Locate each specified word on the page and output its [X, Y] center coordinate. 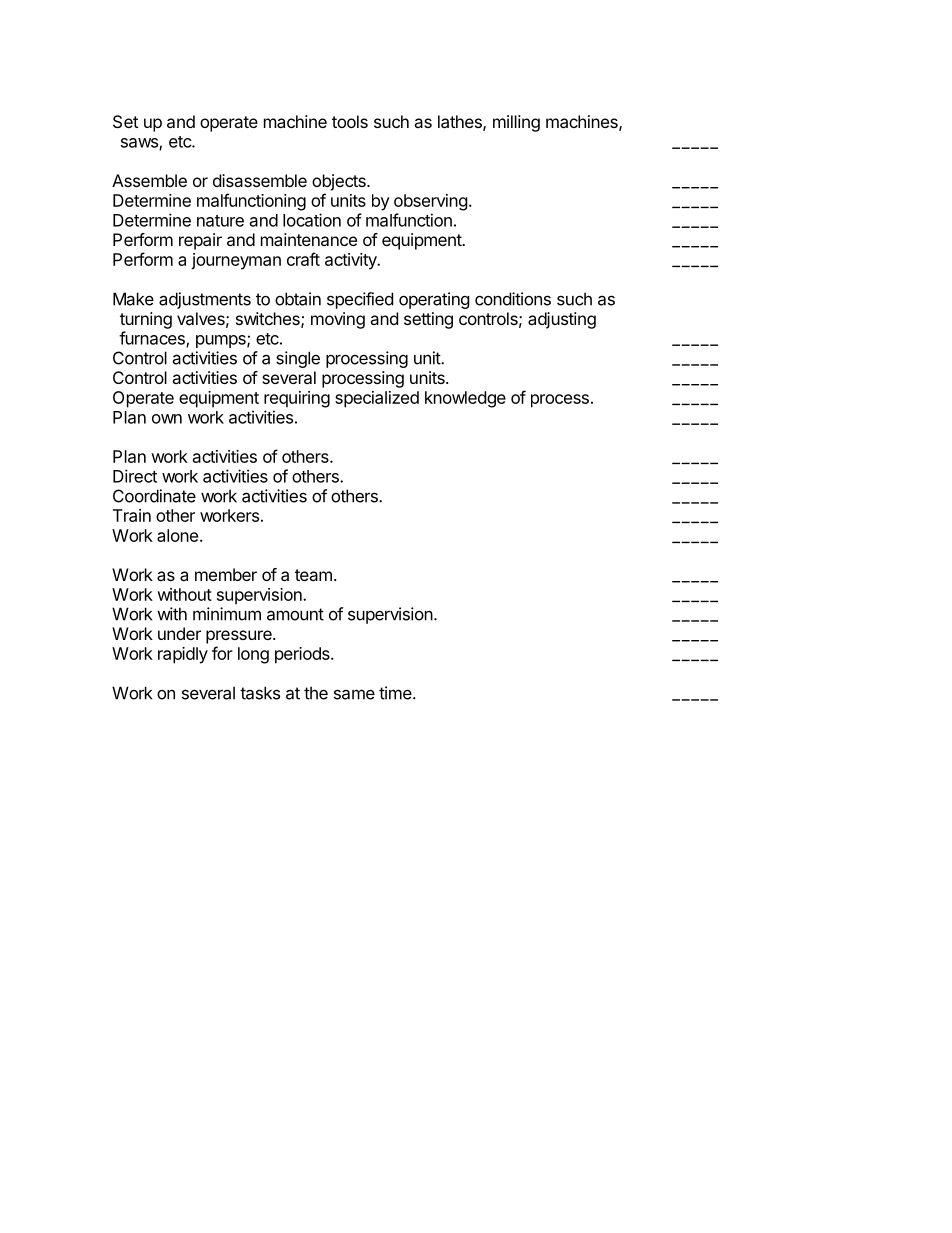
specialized [377, 399]
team [313, 575]
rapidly [183, 655]
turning [146, 320]
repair [200, 241]
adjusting [562, 320]
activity [352, 261]
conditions [513, 299]
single [298, 359]
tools [350, 121]
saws [140, 144]
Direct [135, 476]
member [226, 574]
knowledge [465, 399]
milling [516, 123]
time [395, 693]
